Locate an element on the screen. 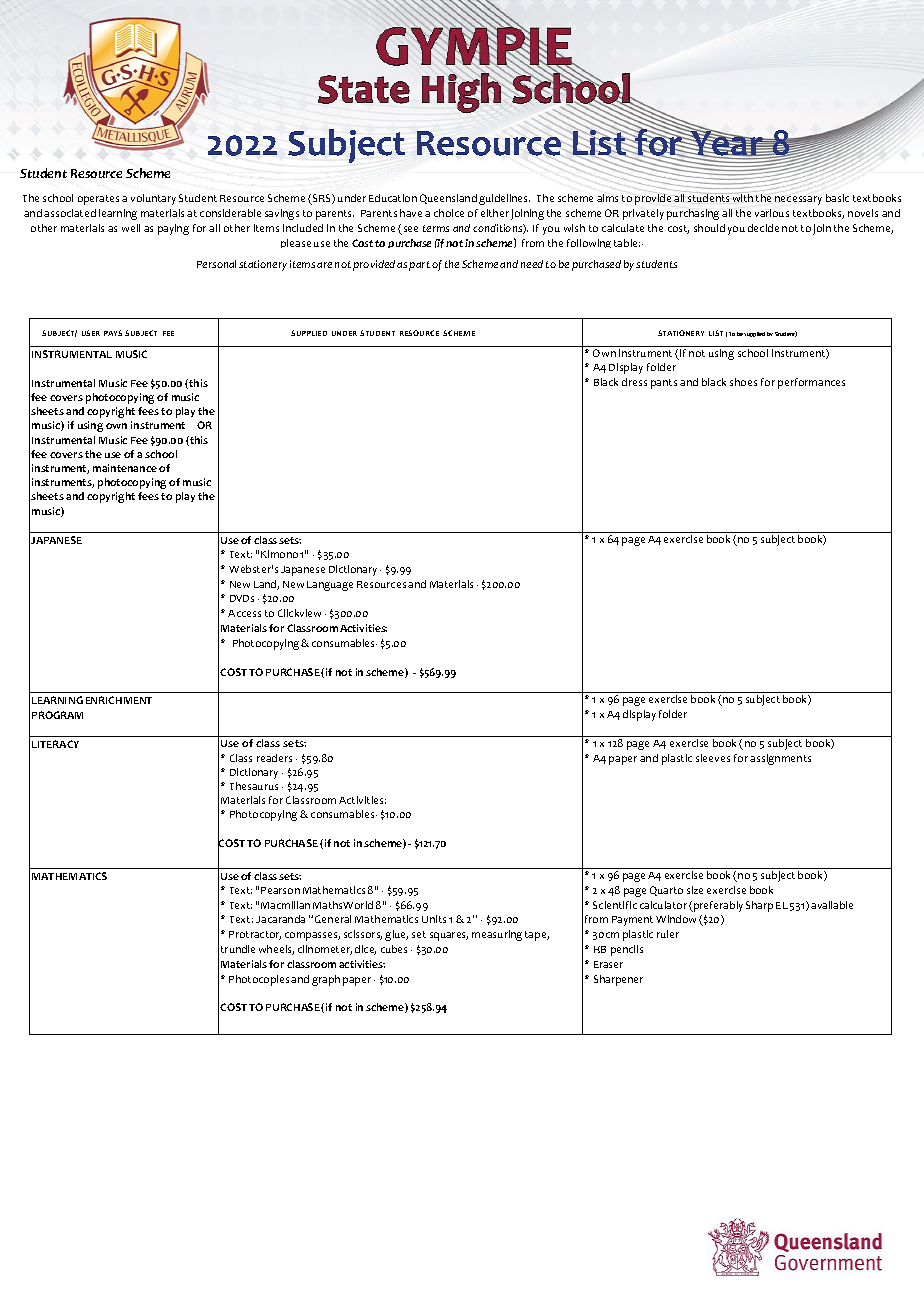  Access is located at coordinates (244, 613).
